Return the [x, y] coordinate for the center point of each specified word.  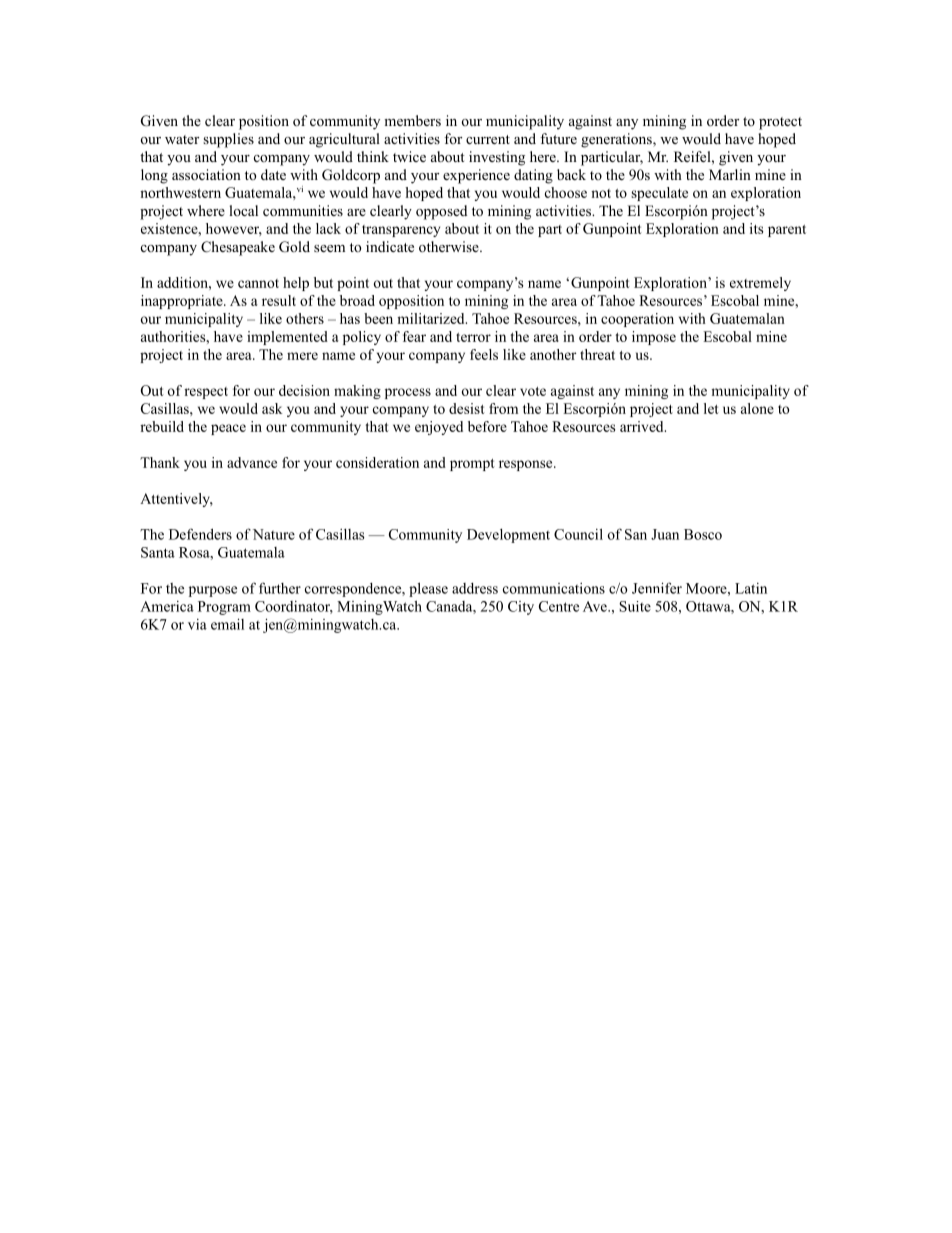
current [488, 139]
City [521, 608]
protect [780, 123]
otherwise [450, 246]
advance [252, 462]
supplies [228, 140]
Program [224, 608]
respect [206, 393]
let [711, 408]
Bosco [703, 534]
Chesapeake [238, 248]
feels [484, 354]
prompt [472, 465]
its [756, 228]
